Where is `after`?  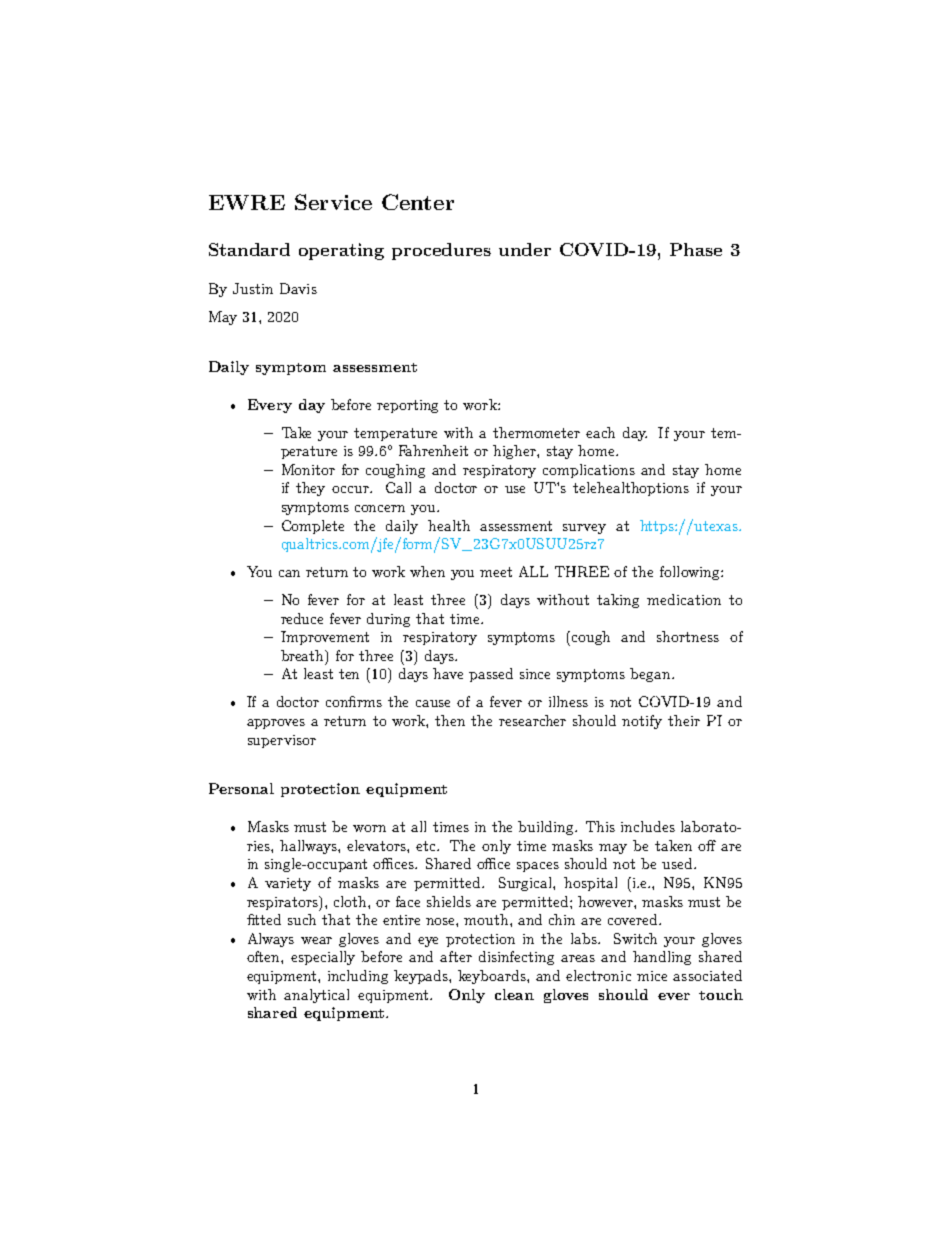 after is located at coordinates (456, 956).
